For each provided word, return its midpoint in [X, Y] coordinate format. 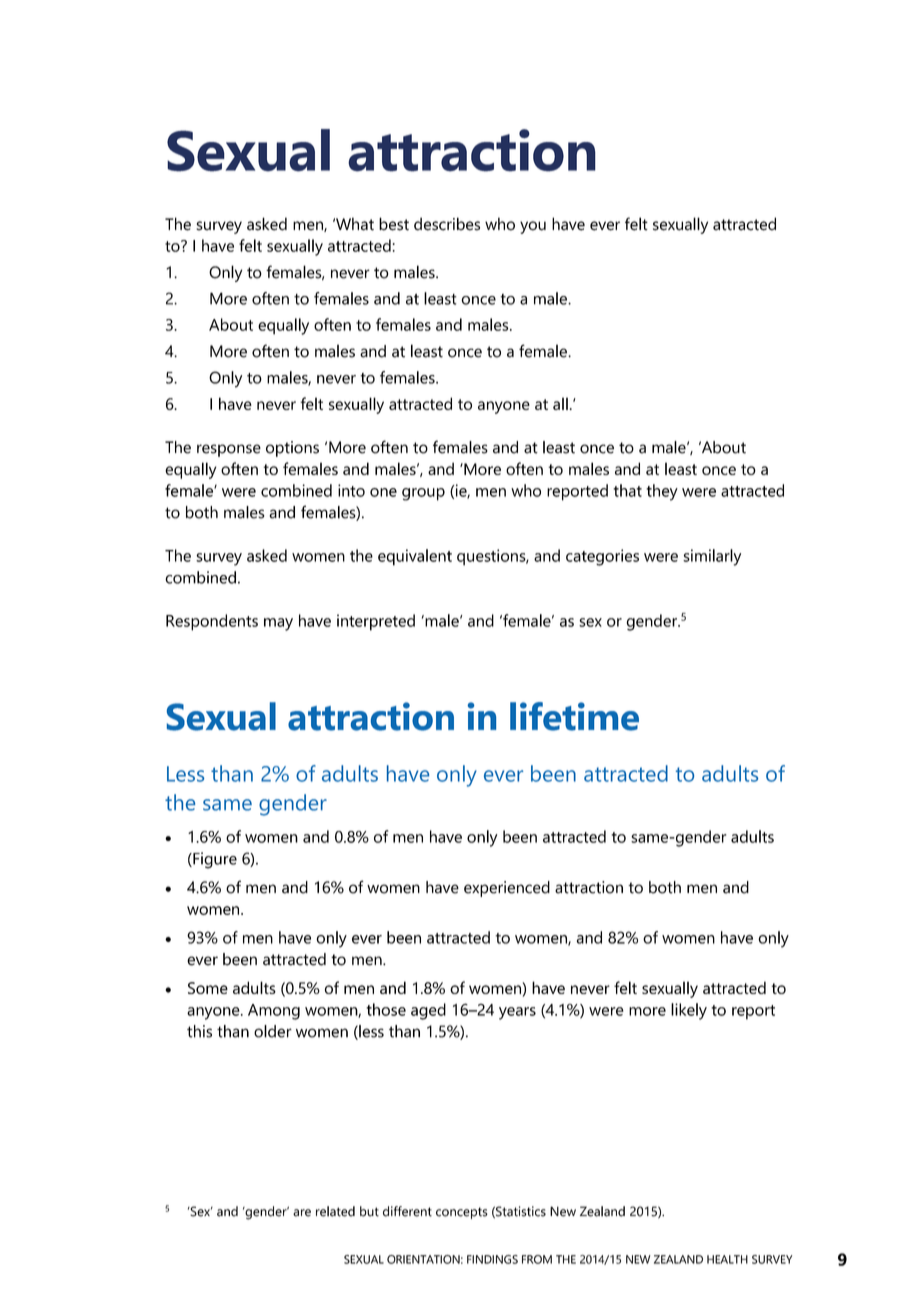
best [394, 224]
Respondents [212, 622]
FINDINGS [492, 1259]
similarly [712, 557]
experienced [507, 889]
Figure [214, 860]
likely [689, 1011]
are [302, 1213]
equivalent [415, 557]
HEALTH [727, 1259]
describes [447, 224]
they [662, 492]
